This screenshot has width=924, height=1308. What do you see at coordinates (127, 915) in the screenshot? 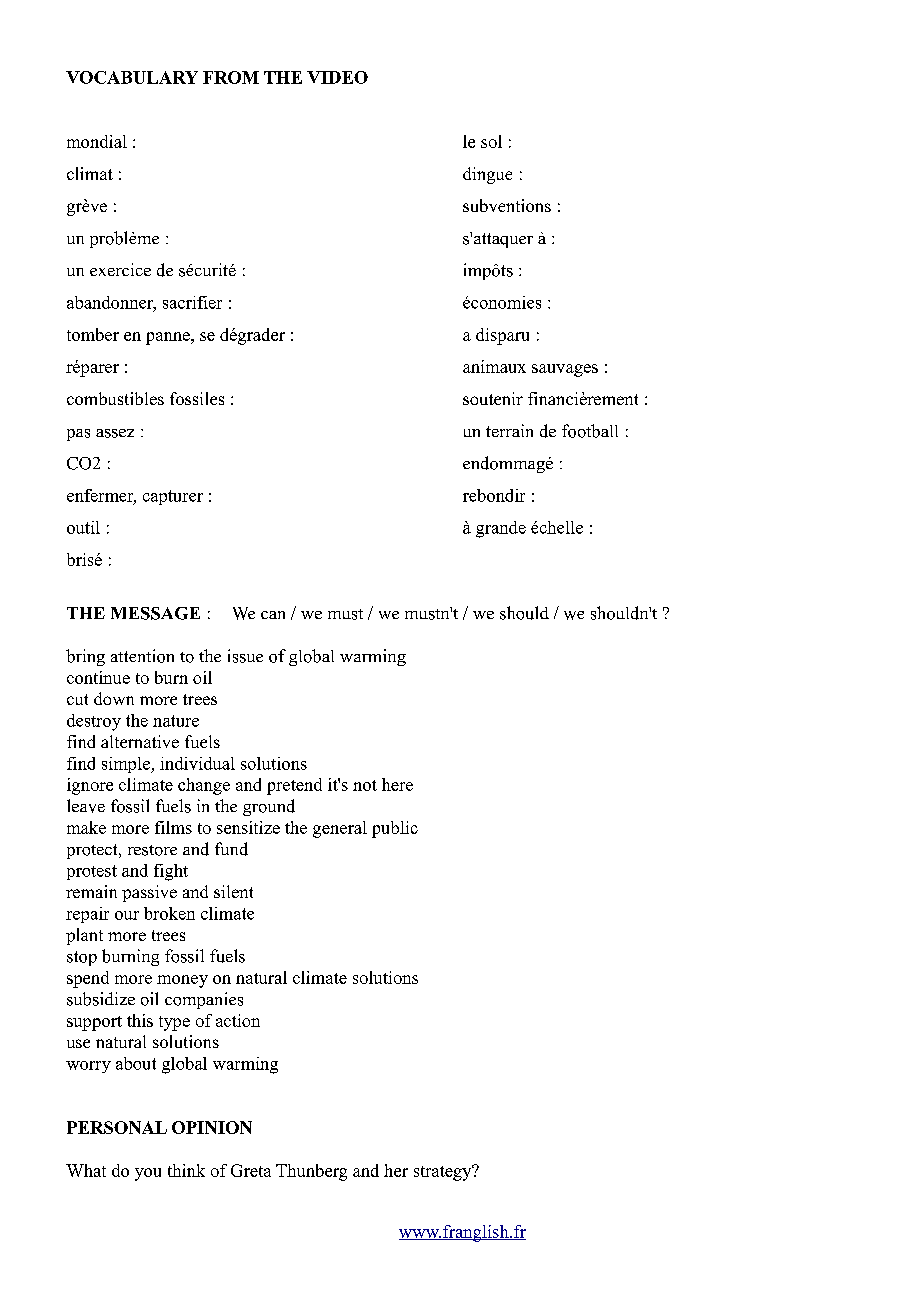
I see `our` at bounding box center [127, 915].
